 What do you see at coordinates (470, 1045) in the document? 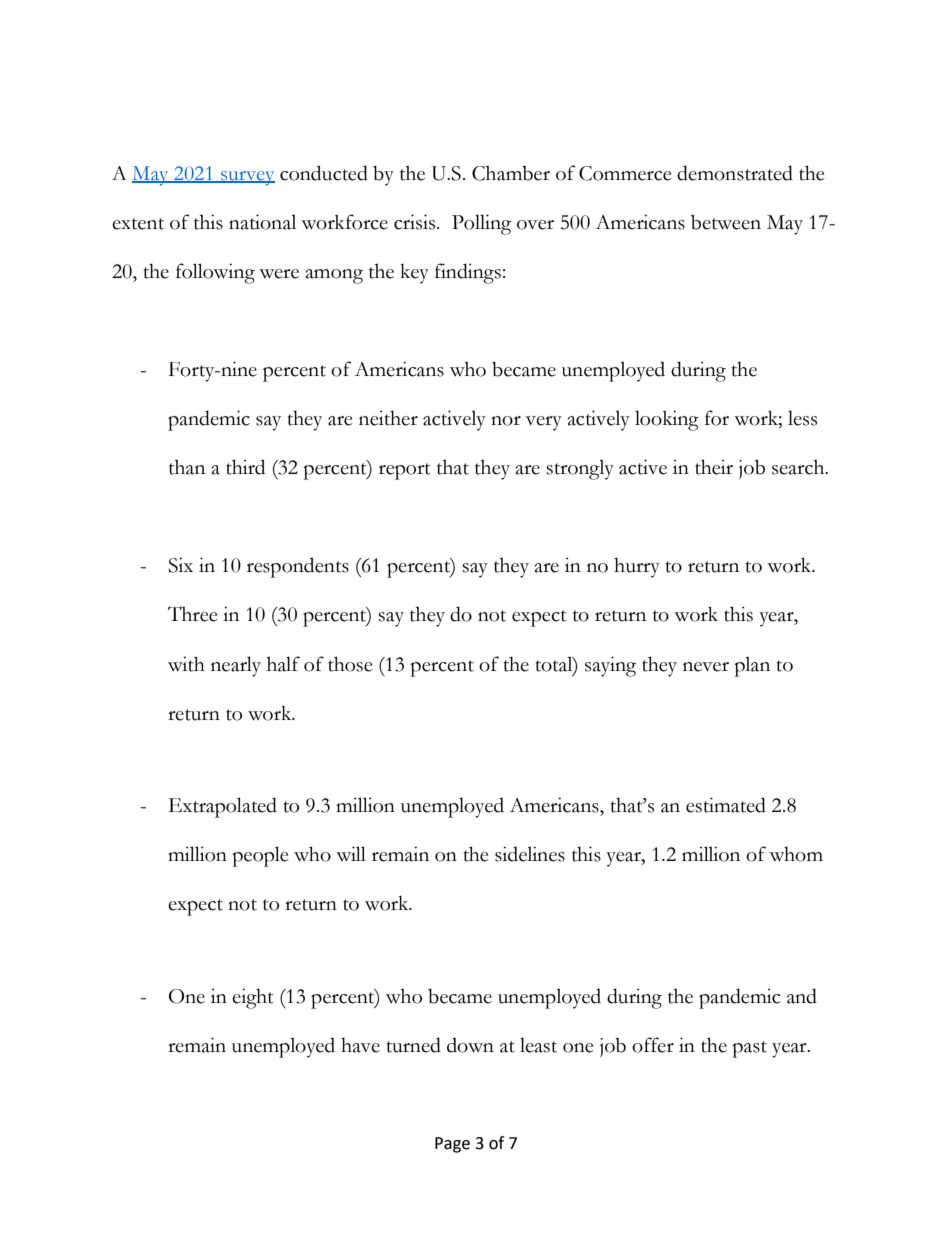
I see `down` at bounding box center [470, 1045].
